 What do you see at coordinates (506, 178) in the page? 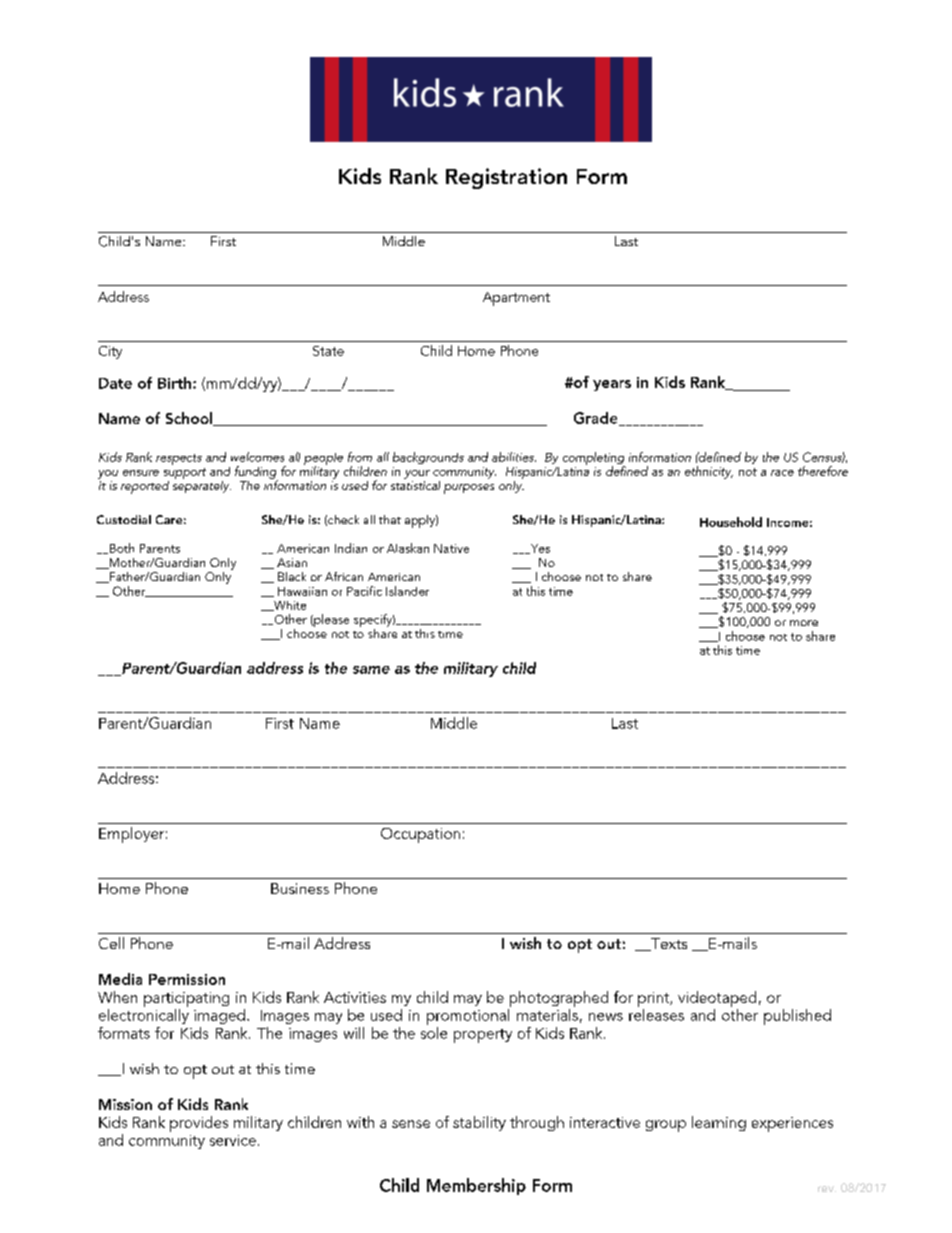
I see `Registration` at bounding box center [506, 178].
